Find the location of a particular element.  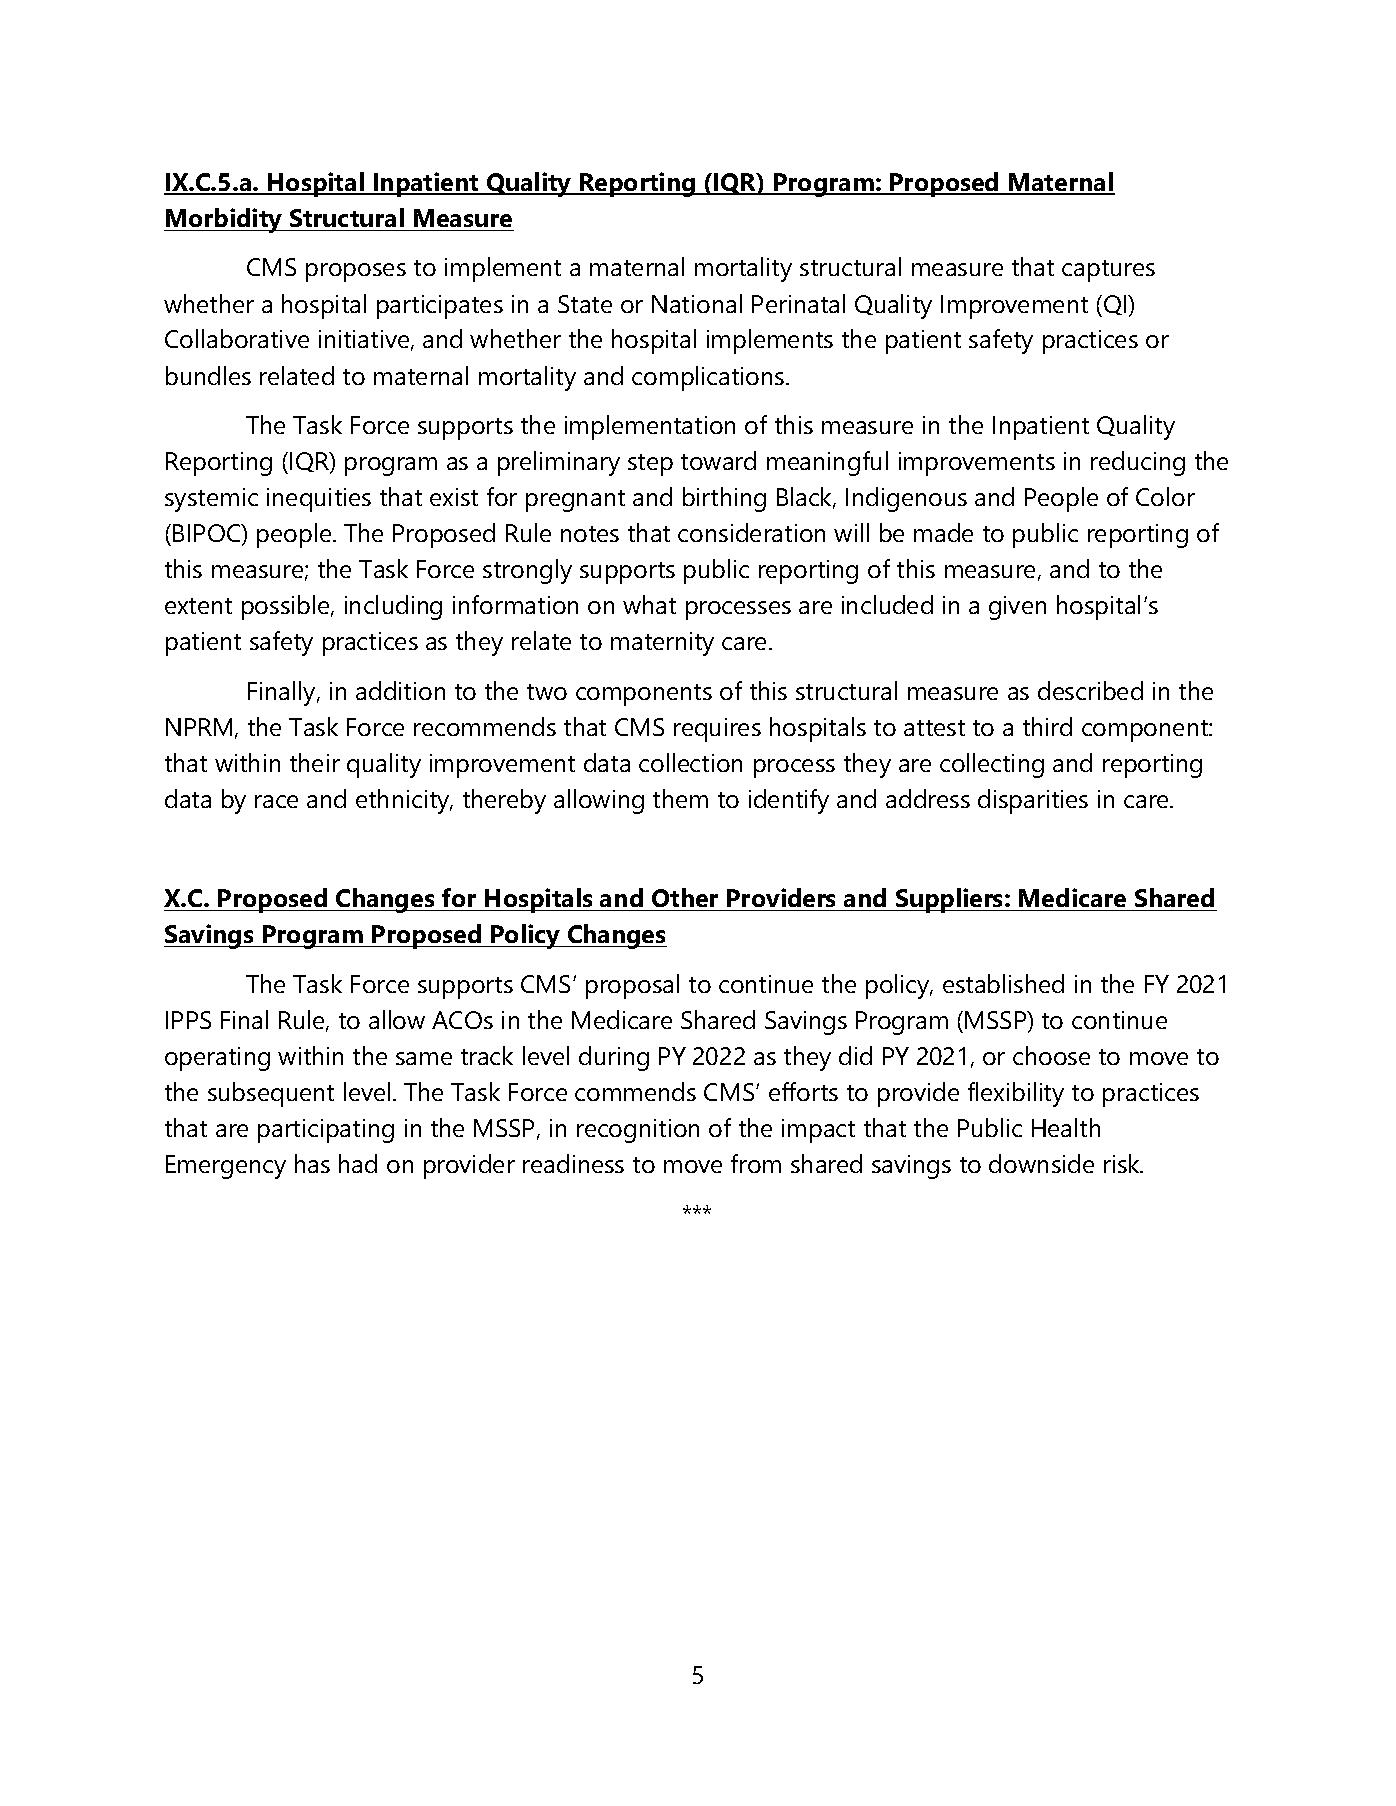

National is located at coordinates (697, 303).
